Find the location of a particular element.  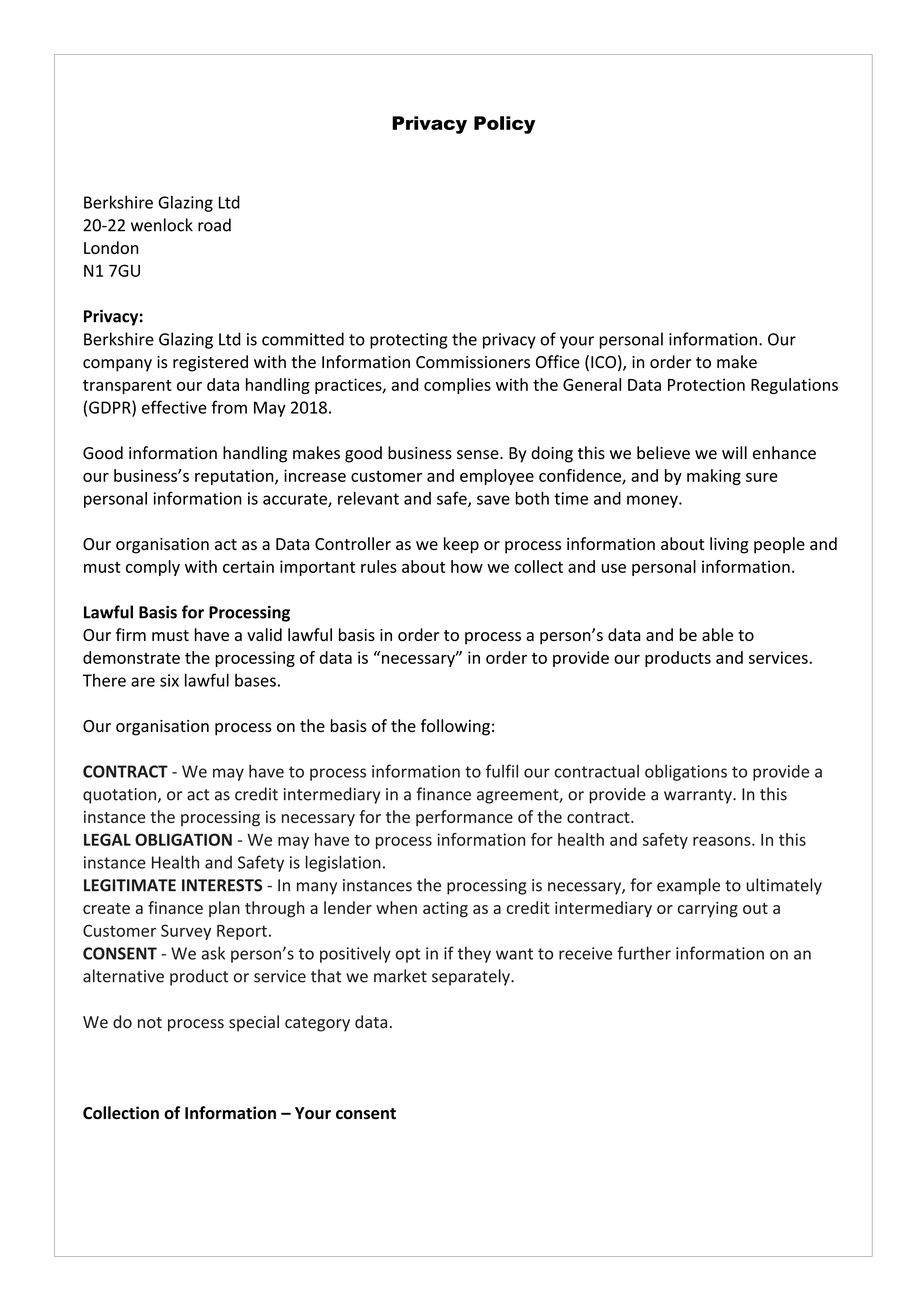

how is located at coordinates (467, 566).
